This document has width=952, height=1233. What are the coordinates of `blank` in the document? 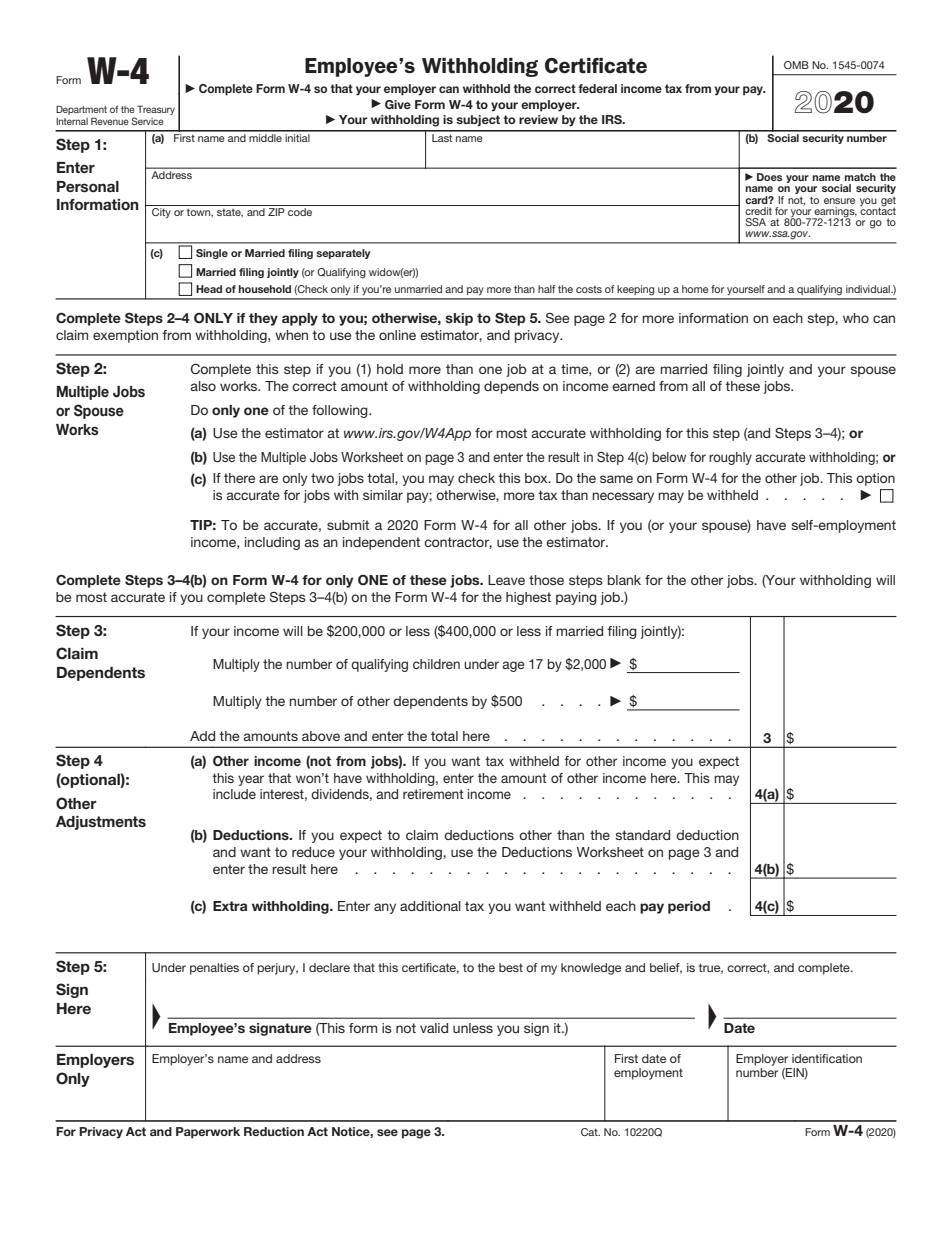 It's located at (624, 580).
